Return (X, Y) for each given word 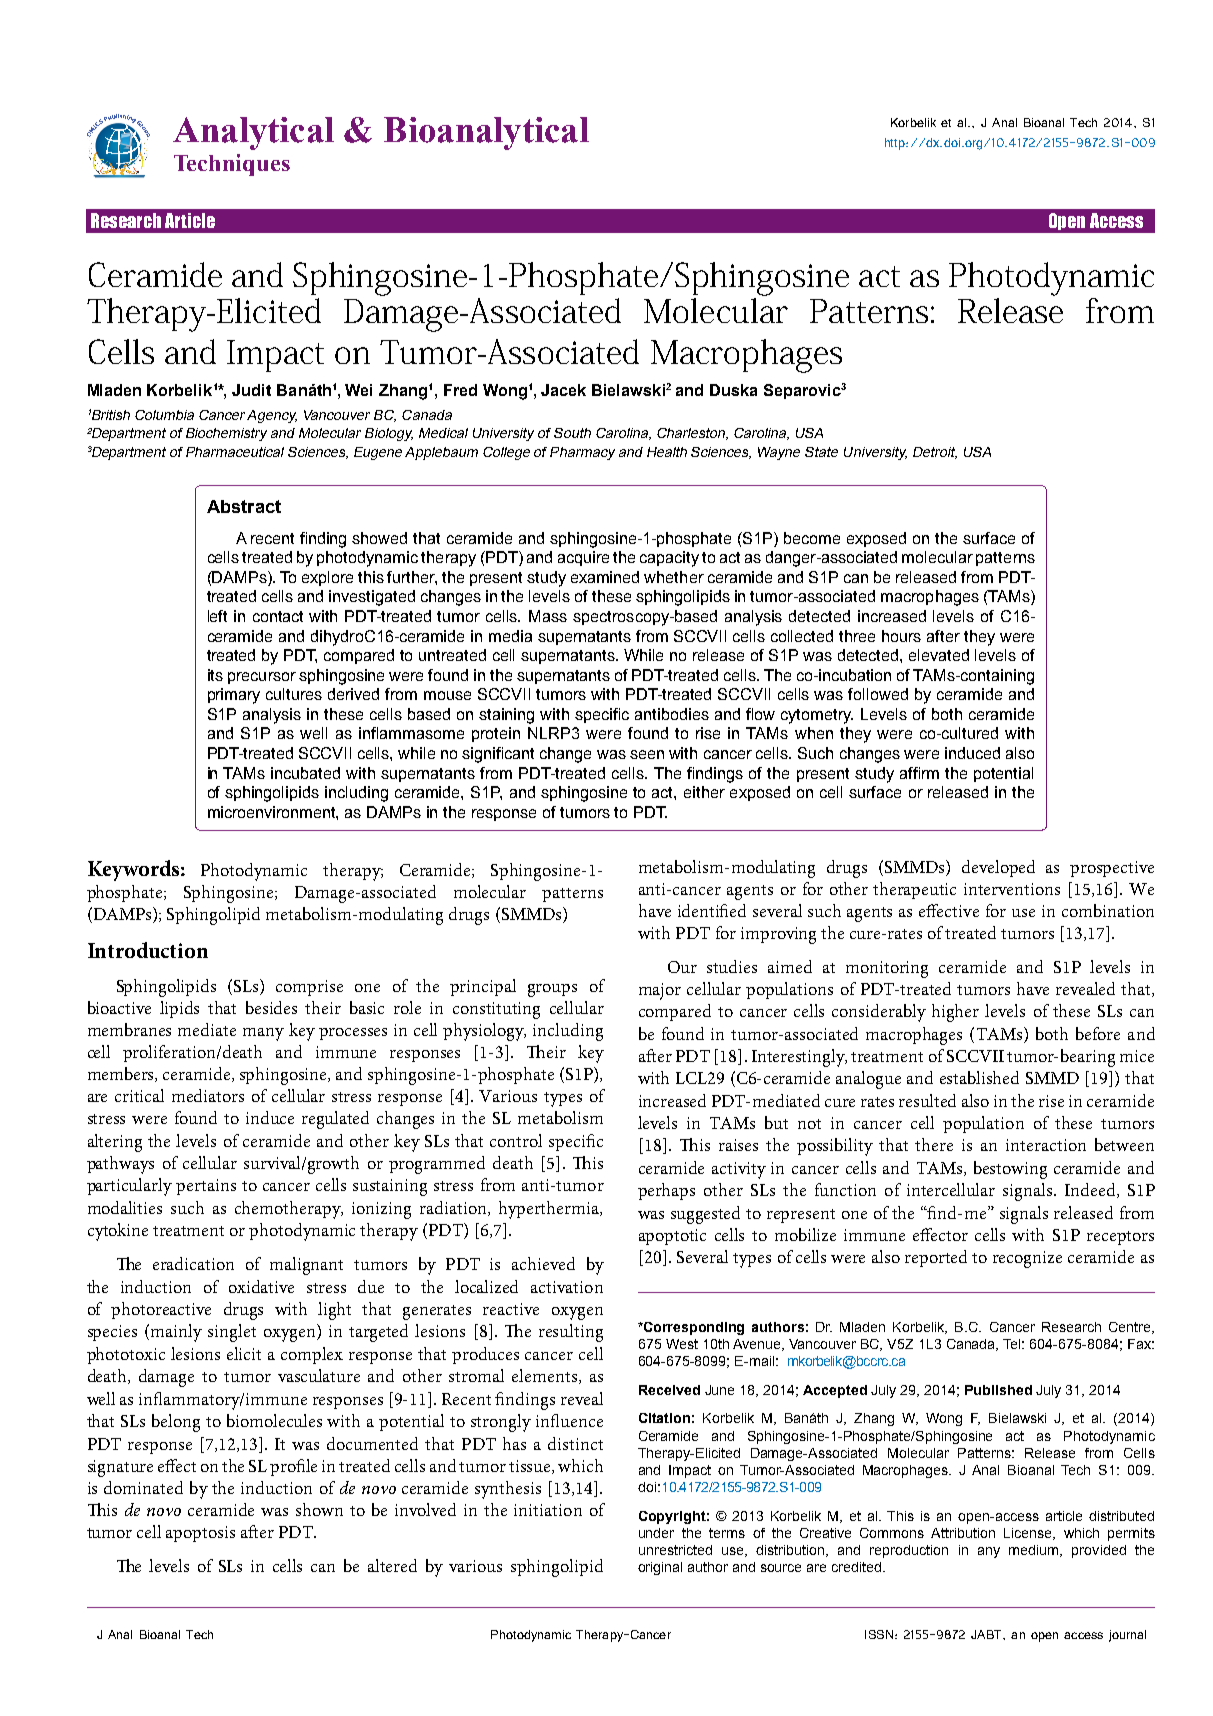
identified (712, 910)
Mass (548, 616)
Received (669, 1390)
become (812, 538)
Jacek (563, 390)
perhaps (666, 1191)
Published (998, 1390)
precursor (262, 678)
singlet (232, 1333)
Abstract (244, 506)
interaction (1046, 1145)
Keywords (135, 870)
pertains (206, 1187)
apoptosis (200, 1534)
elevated (939, 655)
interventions (1012, 889)
